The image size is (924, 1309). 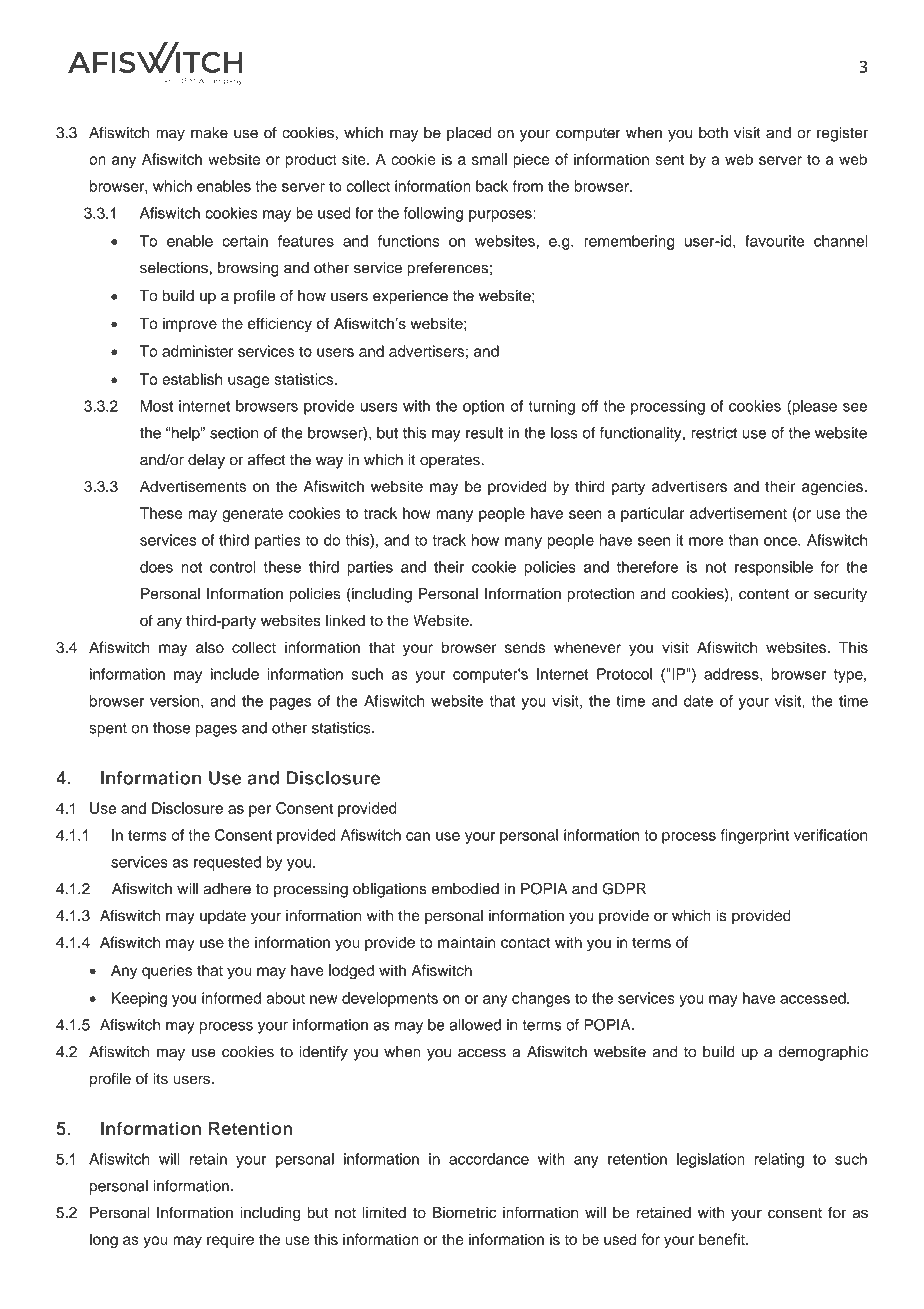 What do you see at coordinates (167, 971) in the document?
I see `queries` at bounding box center [167, 971].
